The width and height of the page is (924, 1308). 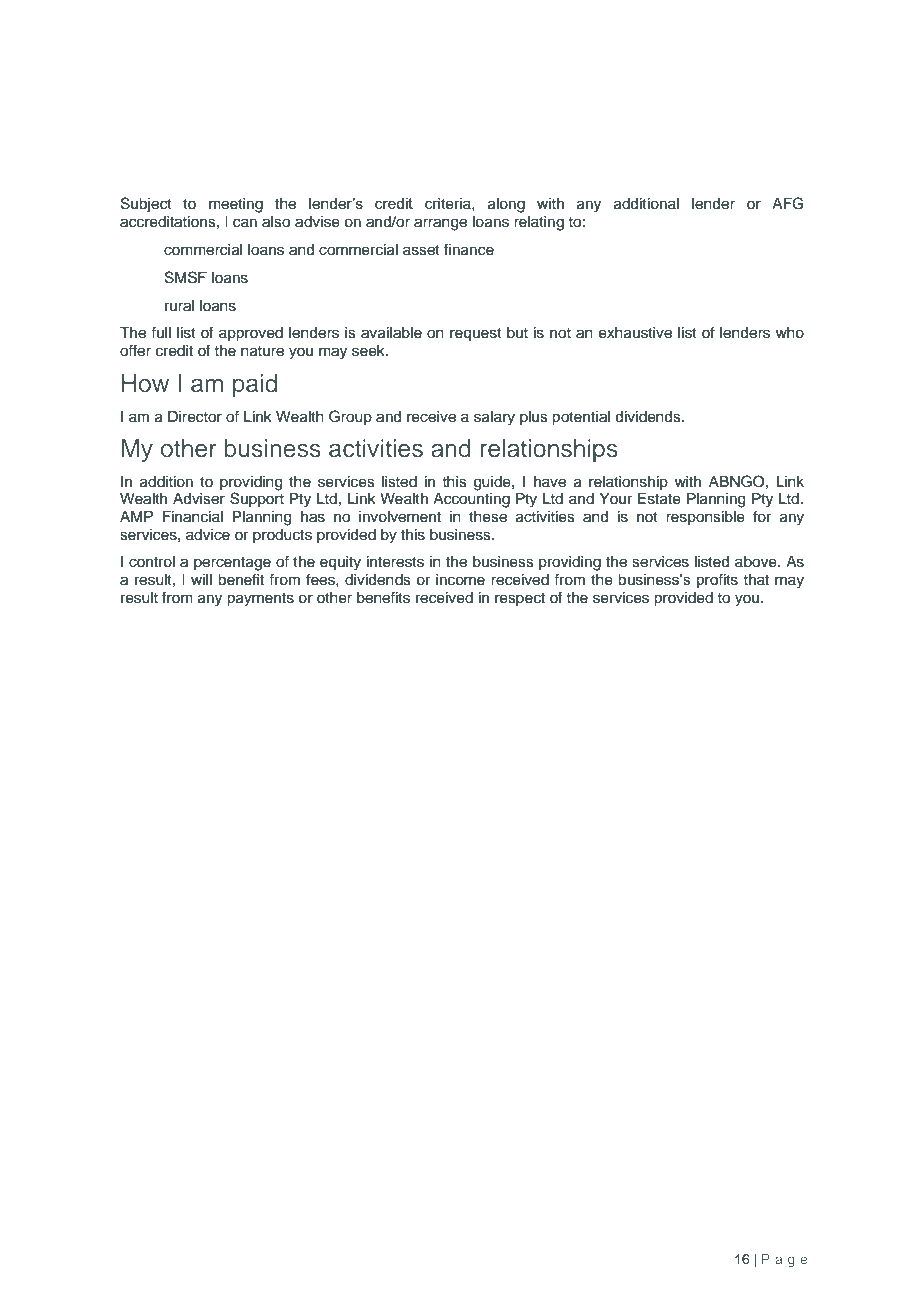 I want to click on salary, so click(x=494, y=418).
